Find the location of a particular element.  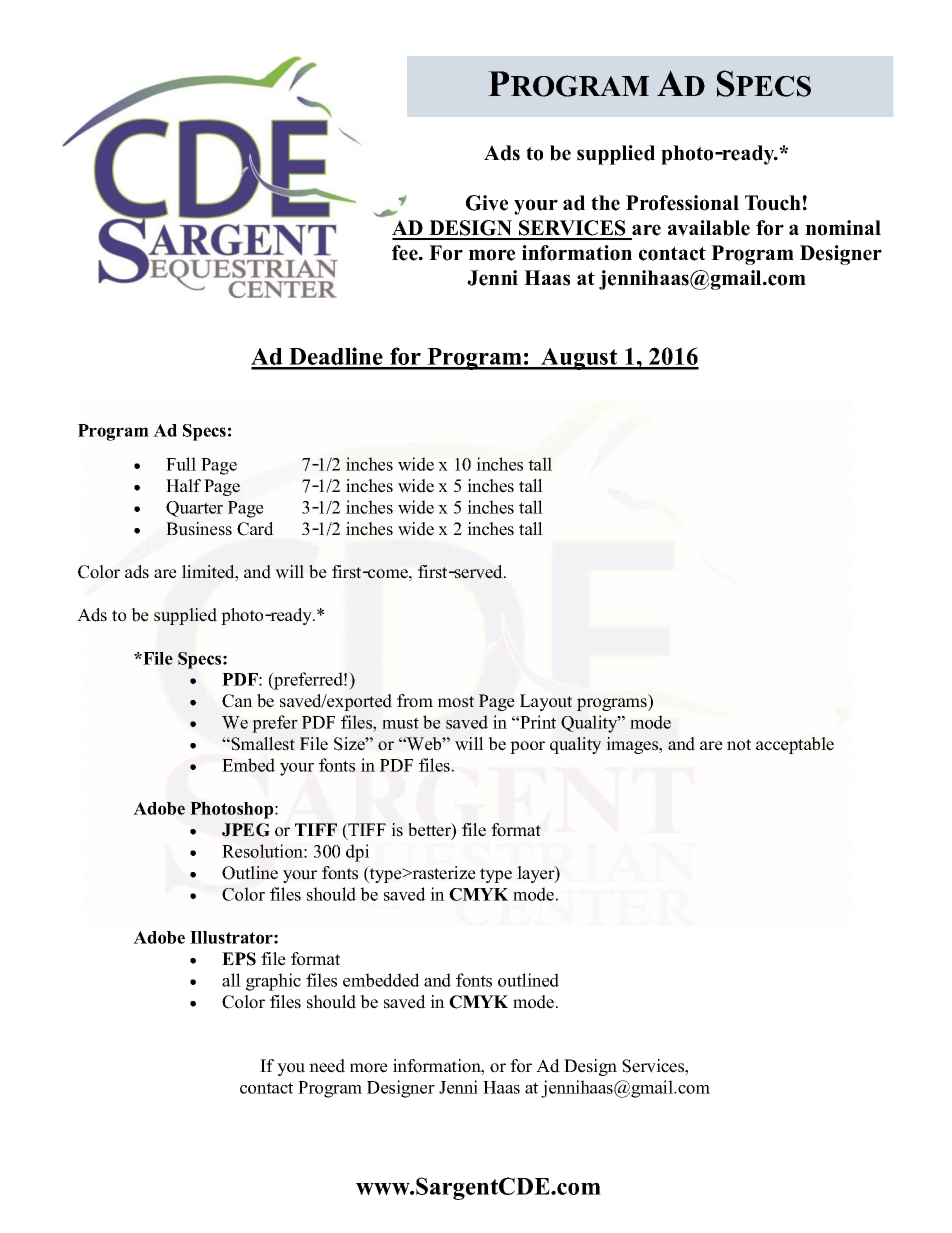

Card is located at coordinates (255, 529).
